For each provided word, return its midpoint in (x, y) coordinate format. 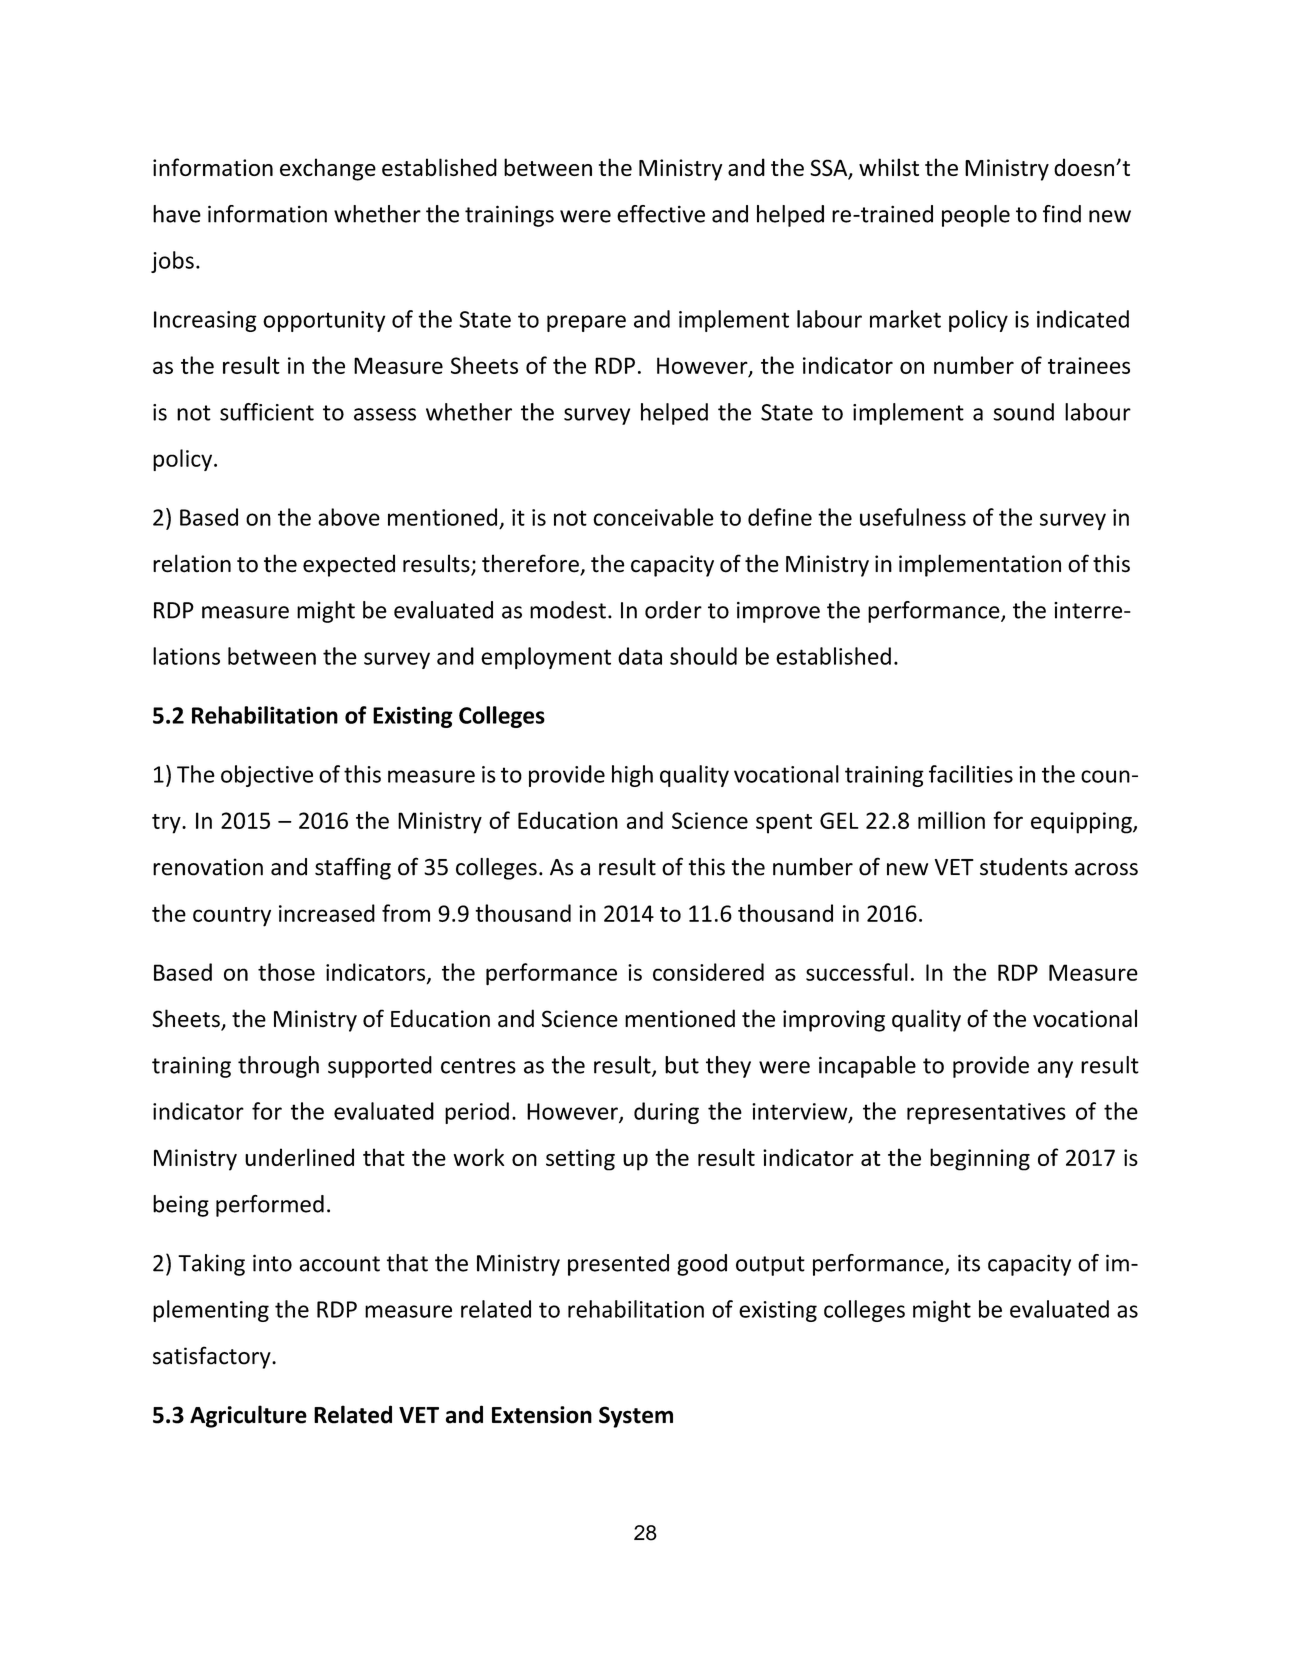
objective (267, 776)
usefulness (913, 517)
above (349, 517)
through (278, 1067)
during (666, 1113)
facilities (971, 774)
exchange (328, 169)
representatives (986, 1113)
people (976, 216)
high (632, 776)
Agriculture (248, 1416)
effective (661, 214)
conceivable (653, 517)
